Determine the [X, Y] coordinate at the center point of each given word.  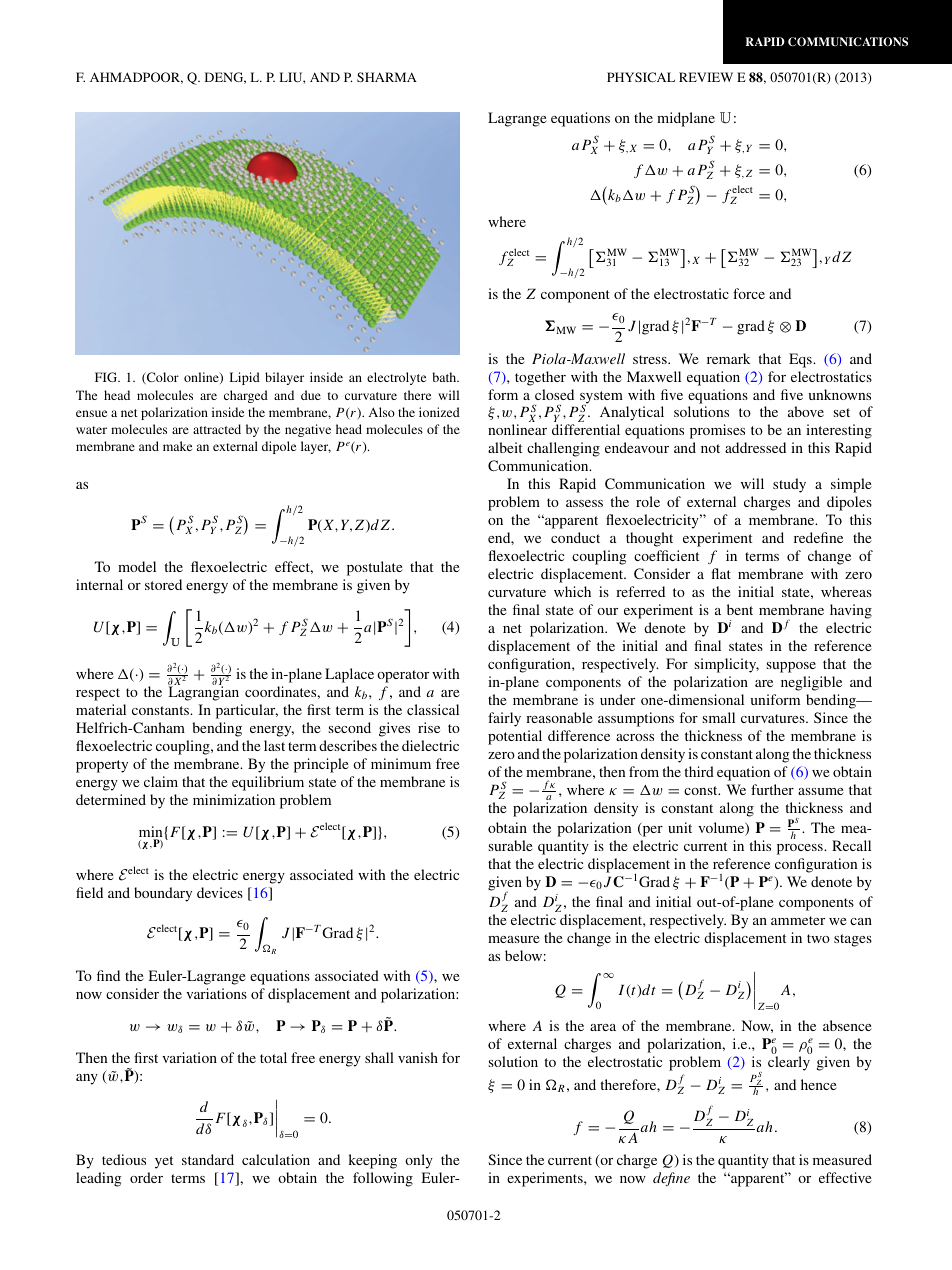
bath [445, 377]
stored [163, 584]
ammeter [798, 920]
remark [729, 358]
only [419, 1161]
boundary [163, 894]
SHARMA [387, 77]
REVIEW [706, 77]
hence [819, 1084]
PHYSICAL [641, 77]
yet [164, 1162]
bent [740, 609]
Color [162, 378]
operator [403, 676]
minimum [401, 763]
